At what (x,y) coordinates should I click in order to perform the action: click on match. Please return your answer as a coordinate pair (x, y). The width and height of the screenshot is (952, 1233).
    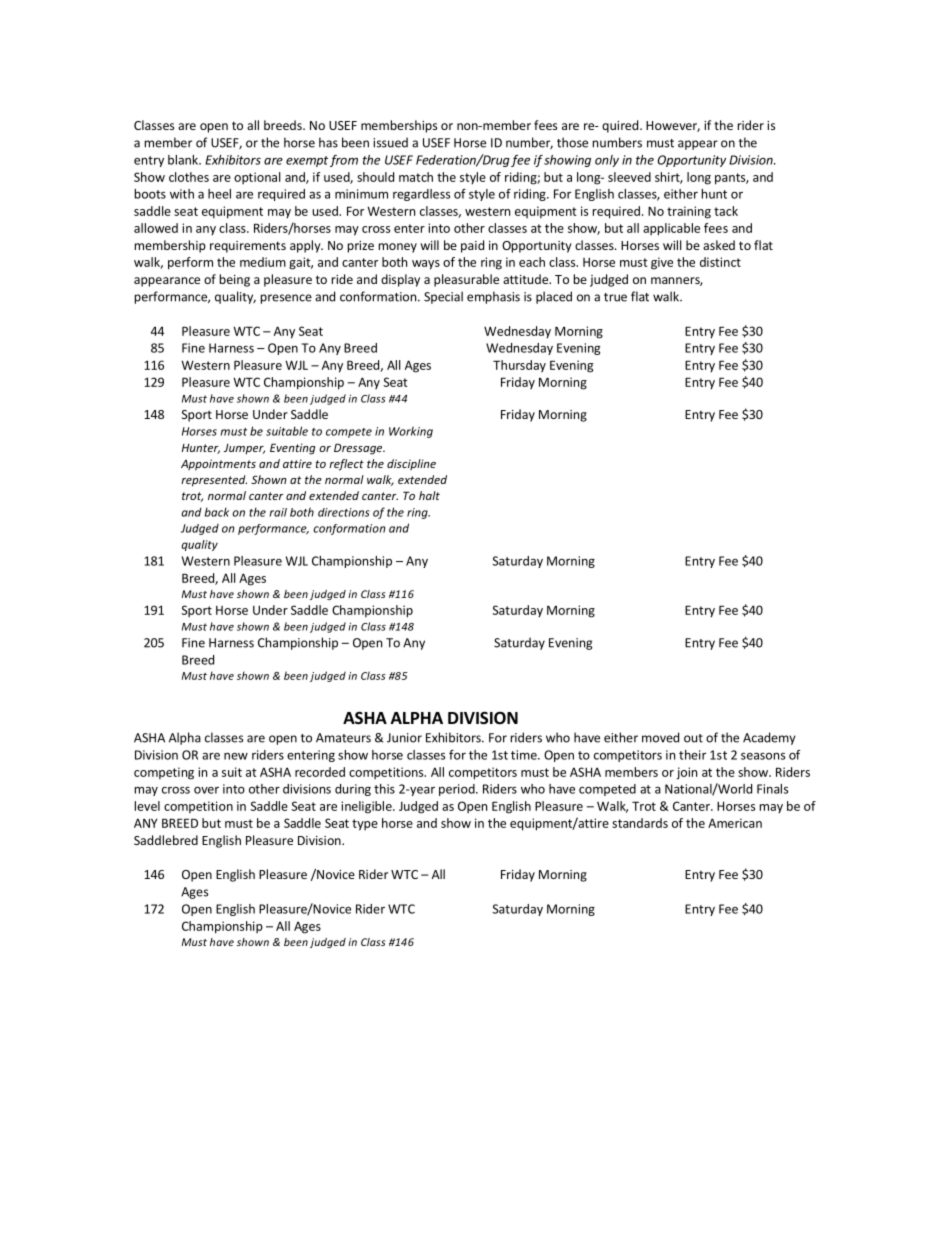
    Looking at the image, I should click on (416, 177).
